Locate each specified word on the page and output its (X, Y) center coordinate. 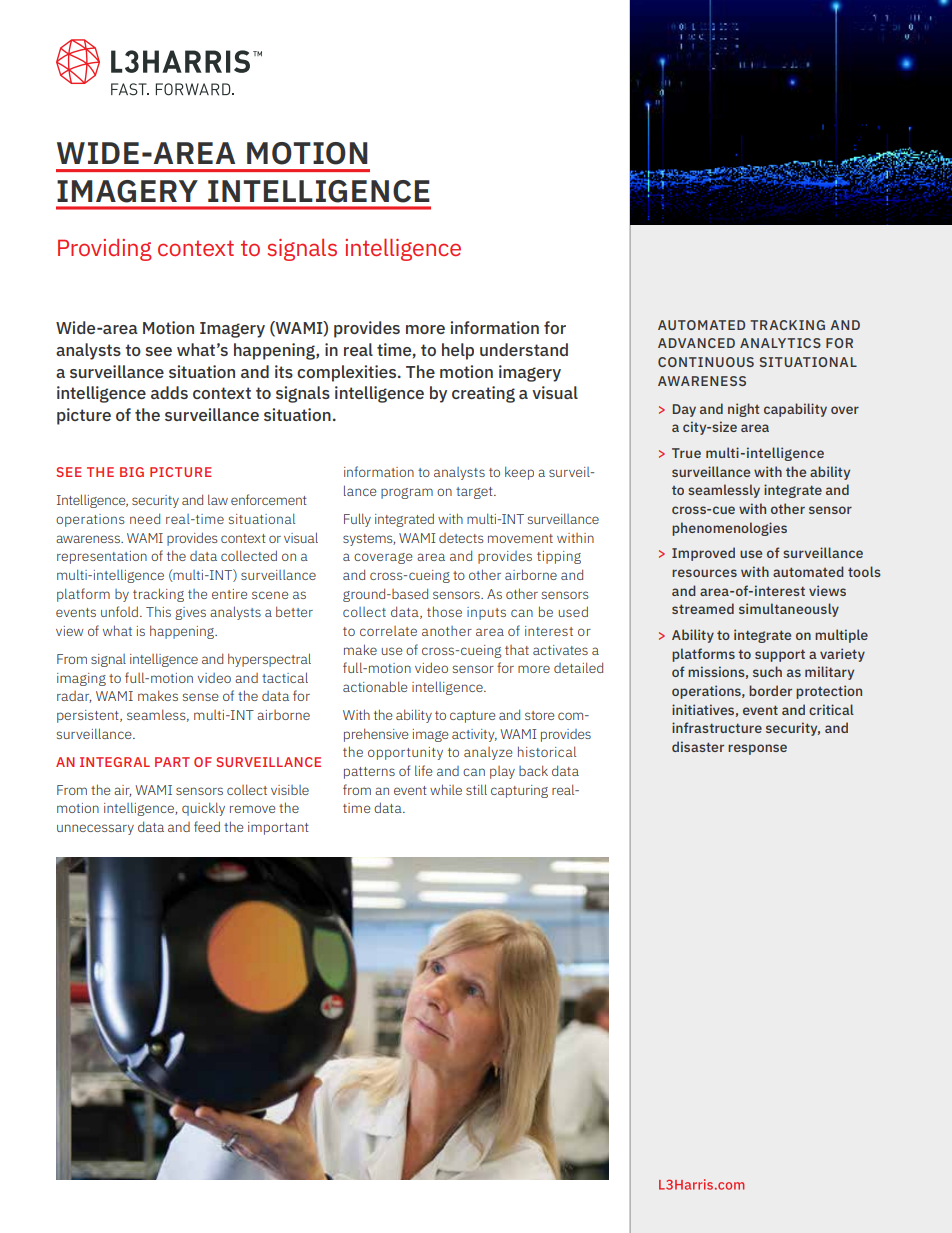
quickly (203, 809)
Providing (105, 250)
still (476, 789)
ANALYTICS (780, 343)
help (458, 351)
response (757, 749)
